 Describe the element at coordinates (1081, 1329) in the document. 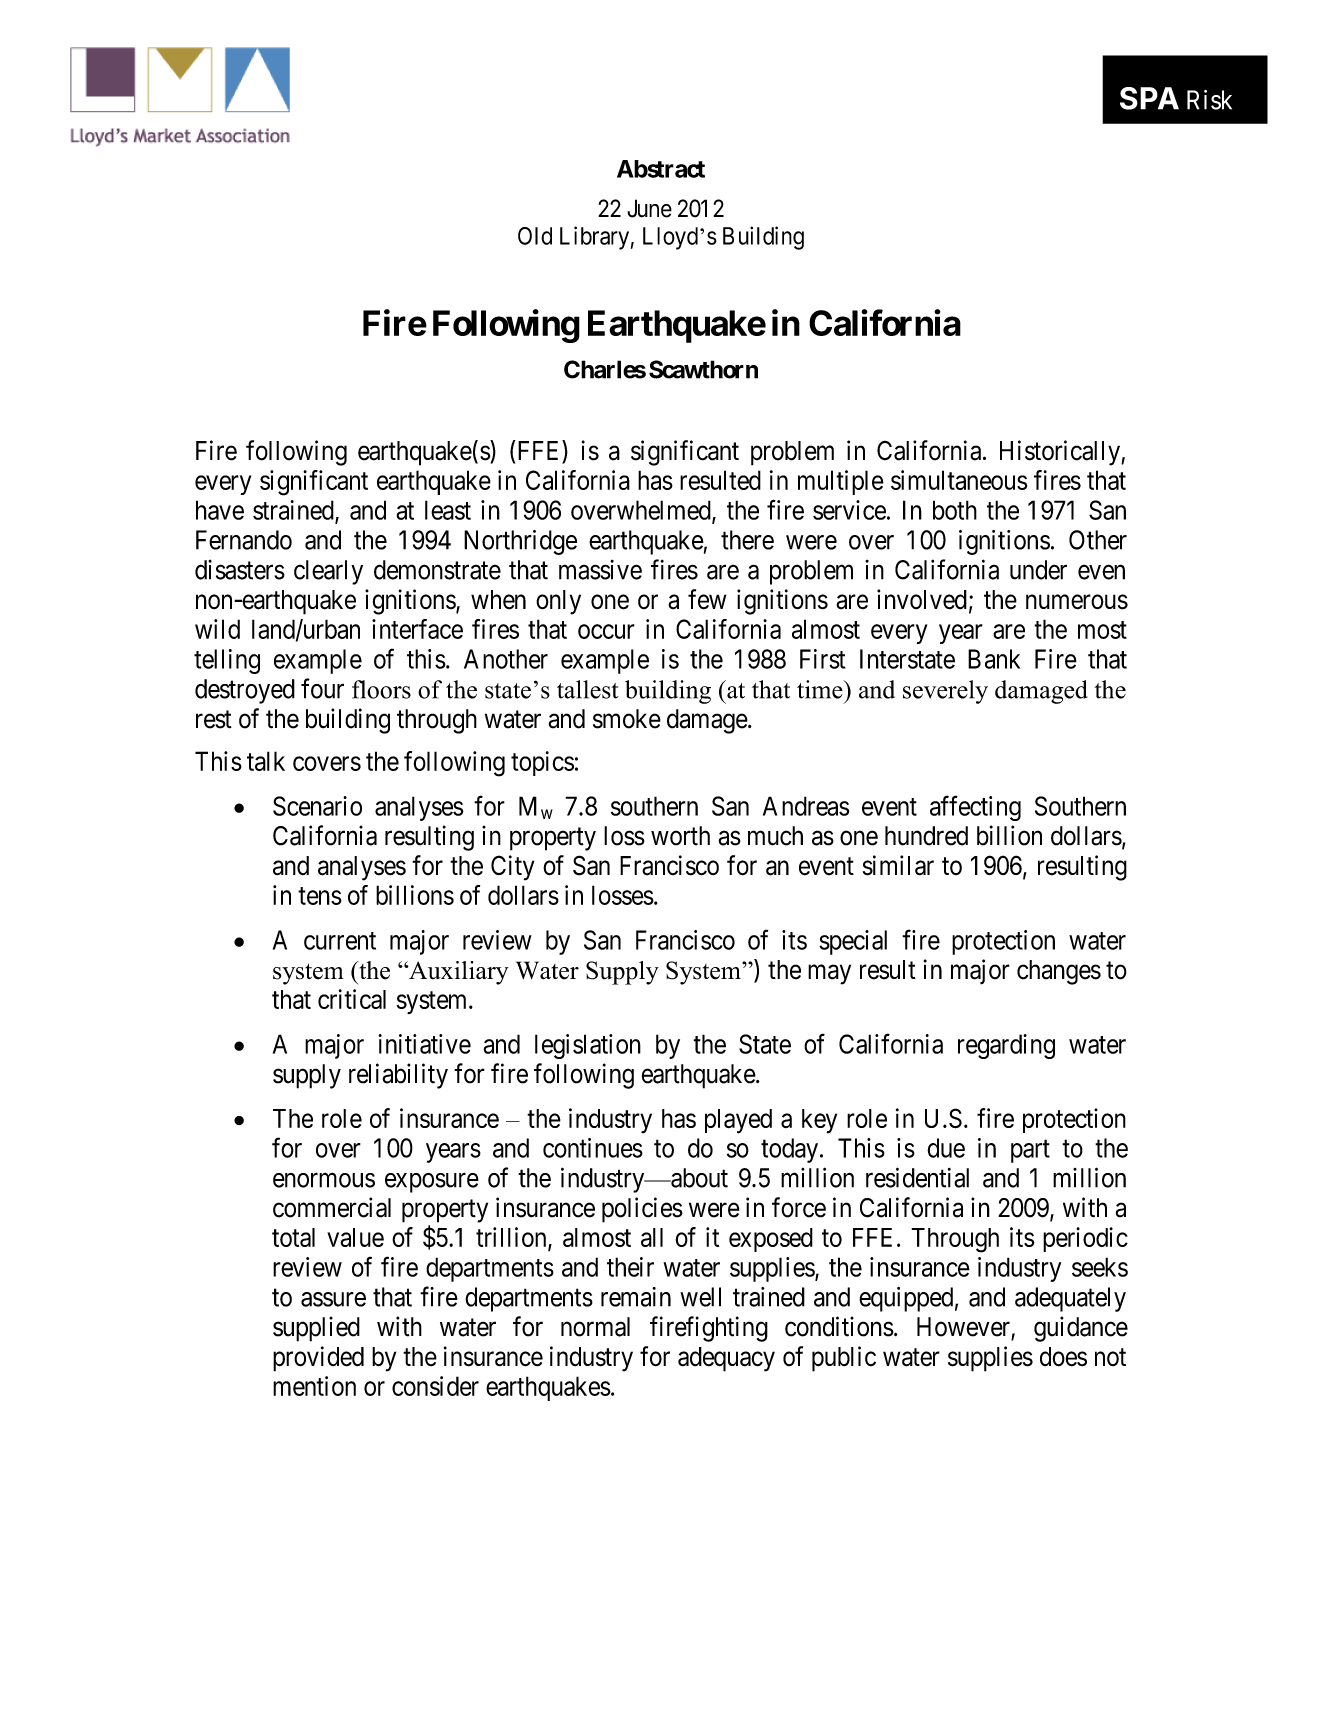

I see `guidance` at that location.
